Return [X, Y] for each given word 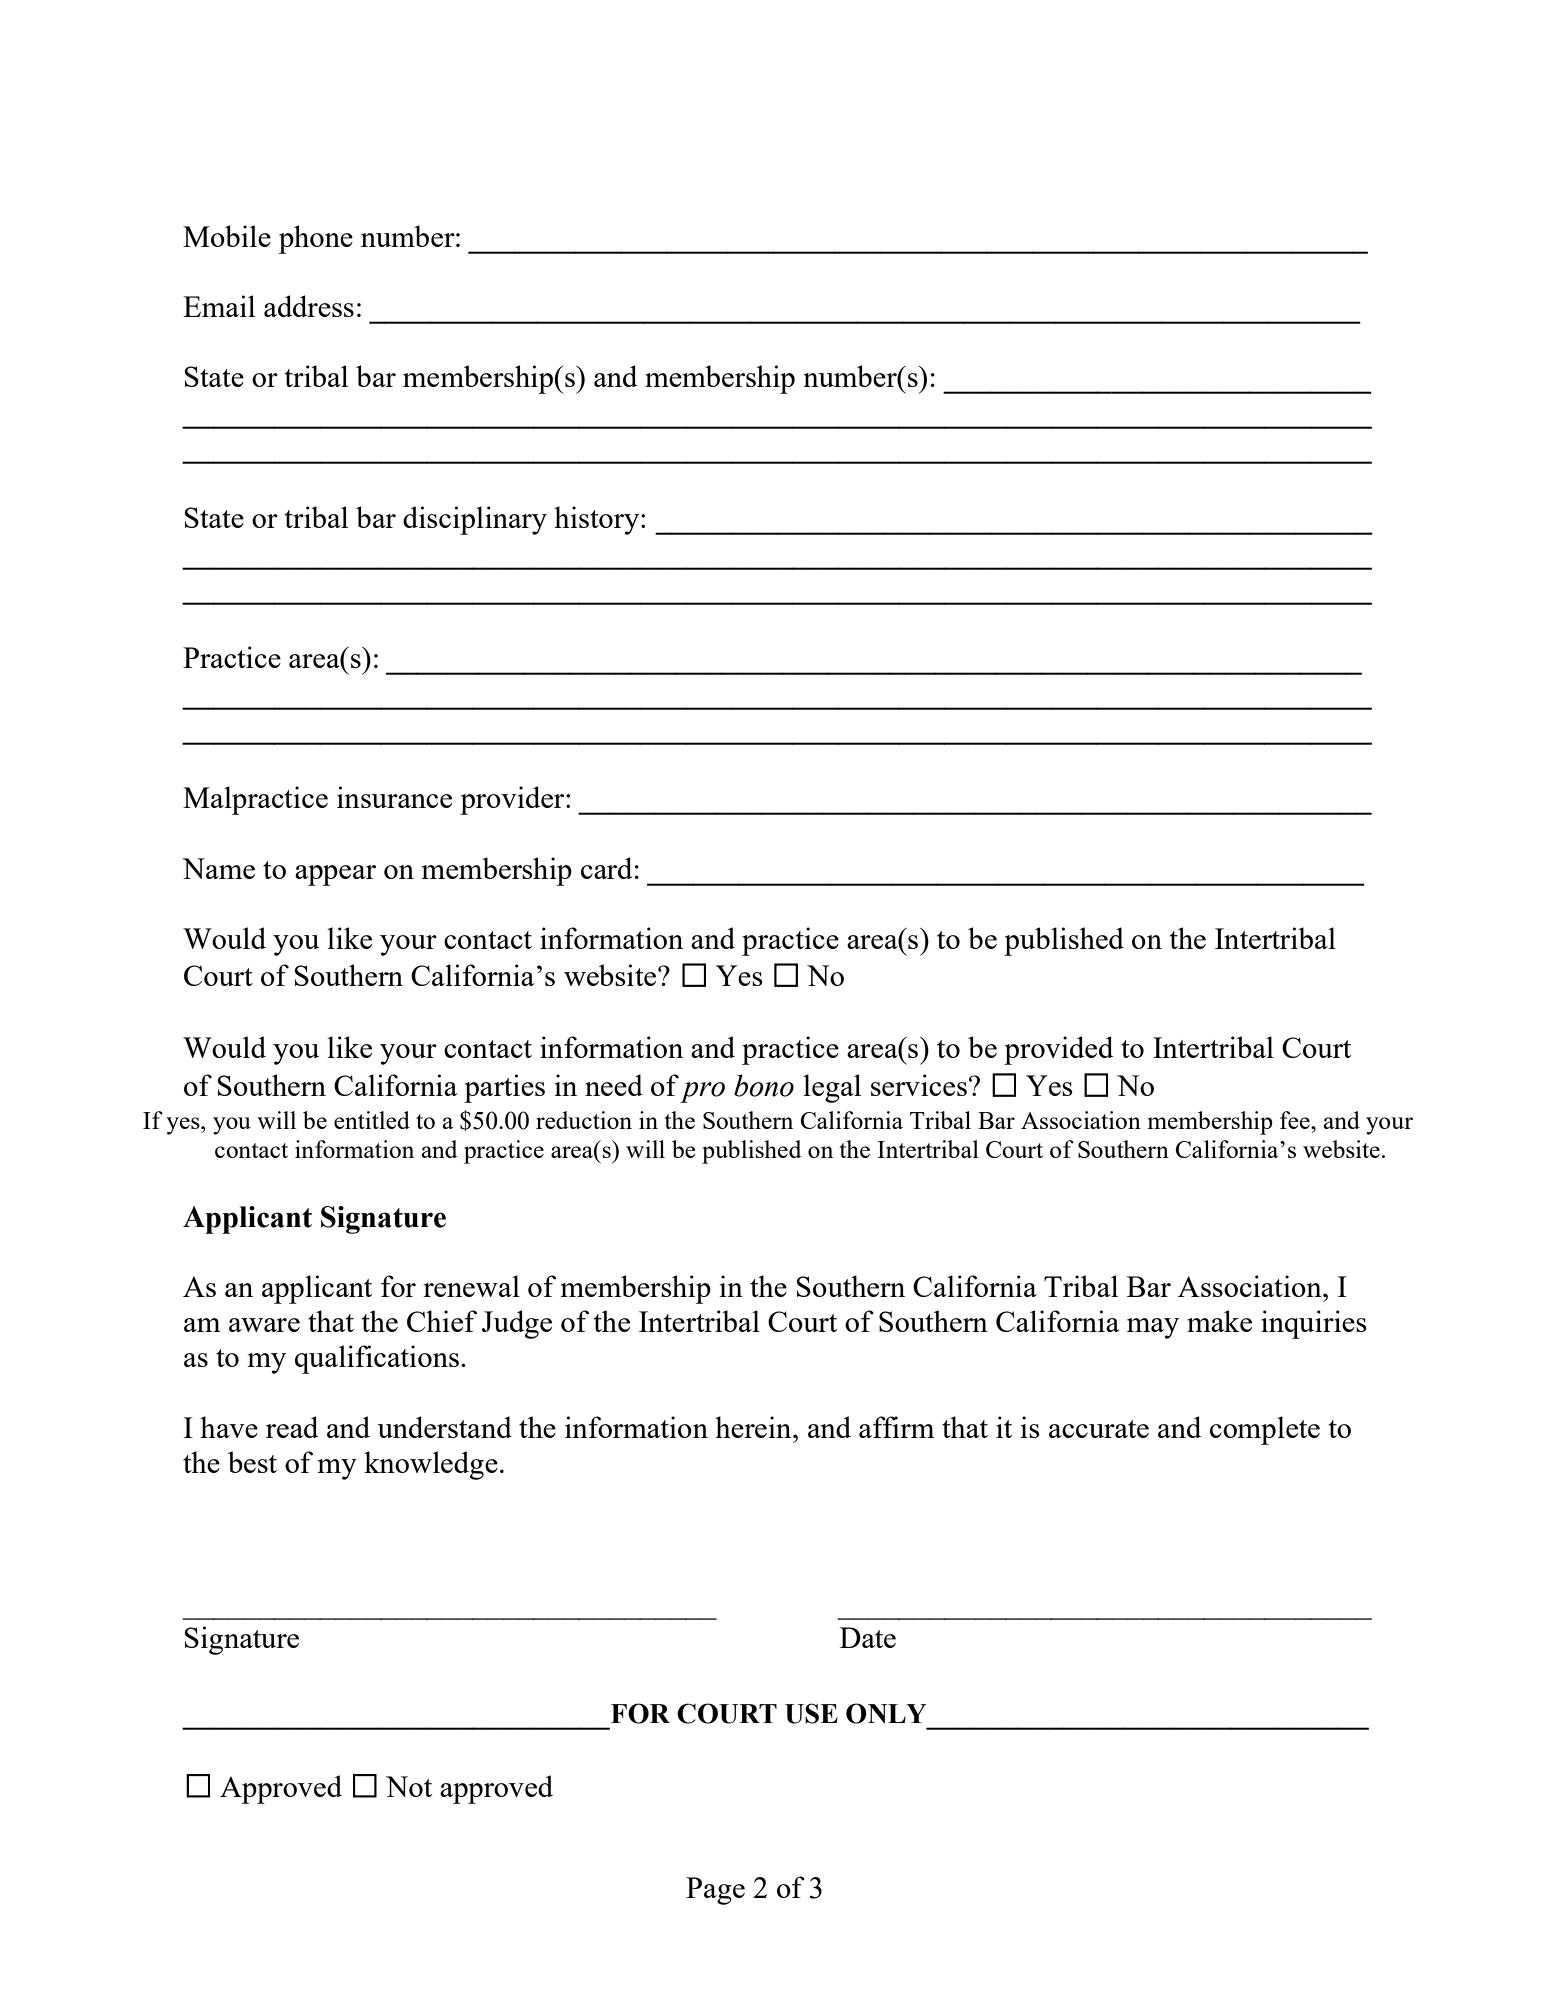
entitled [372, 1120]
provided [1058, 1050]
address [309, 306]
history [598, 520]
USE [811, 1713]
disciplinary [475, 520]
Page [715, 1891]
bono [764, 1085]
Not [409, 1786]
